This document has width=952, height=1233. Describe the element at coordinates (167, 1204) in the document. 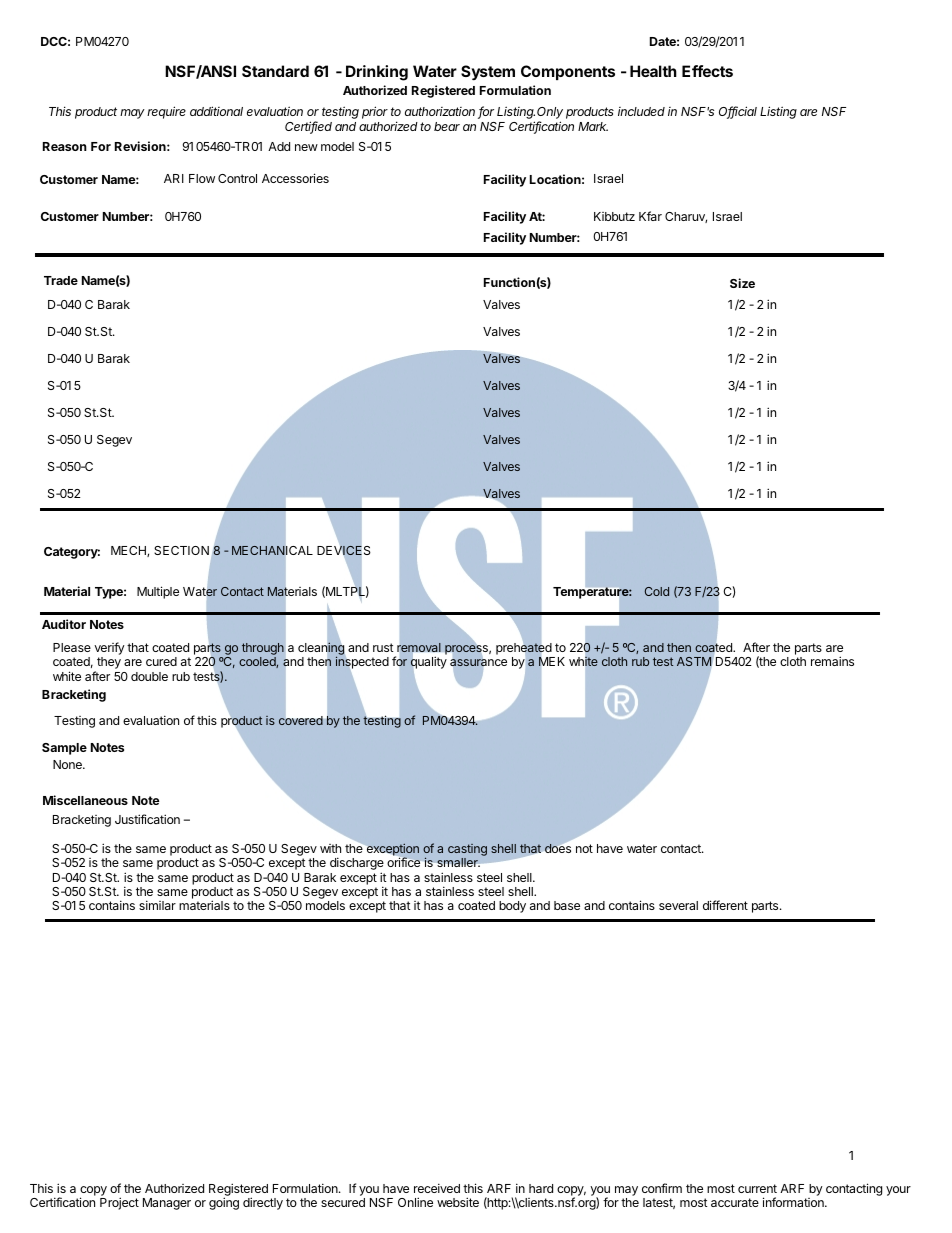

I see `Manager` at that location.
